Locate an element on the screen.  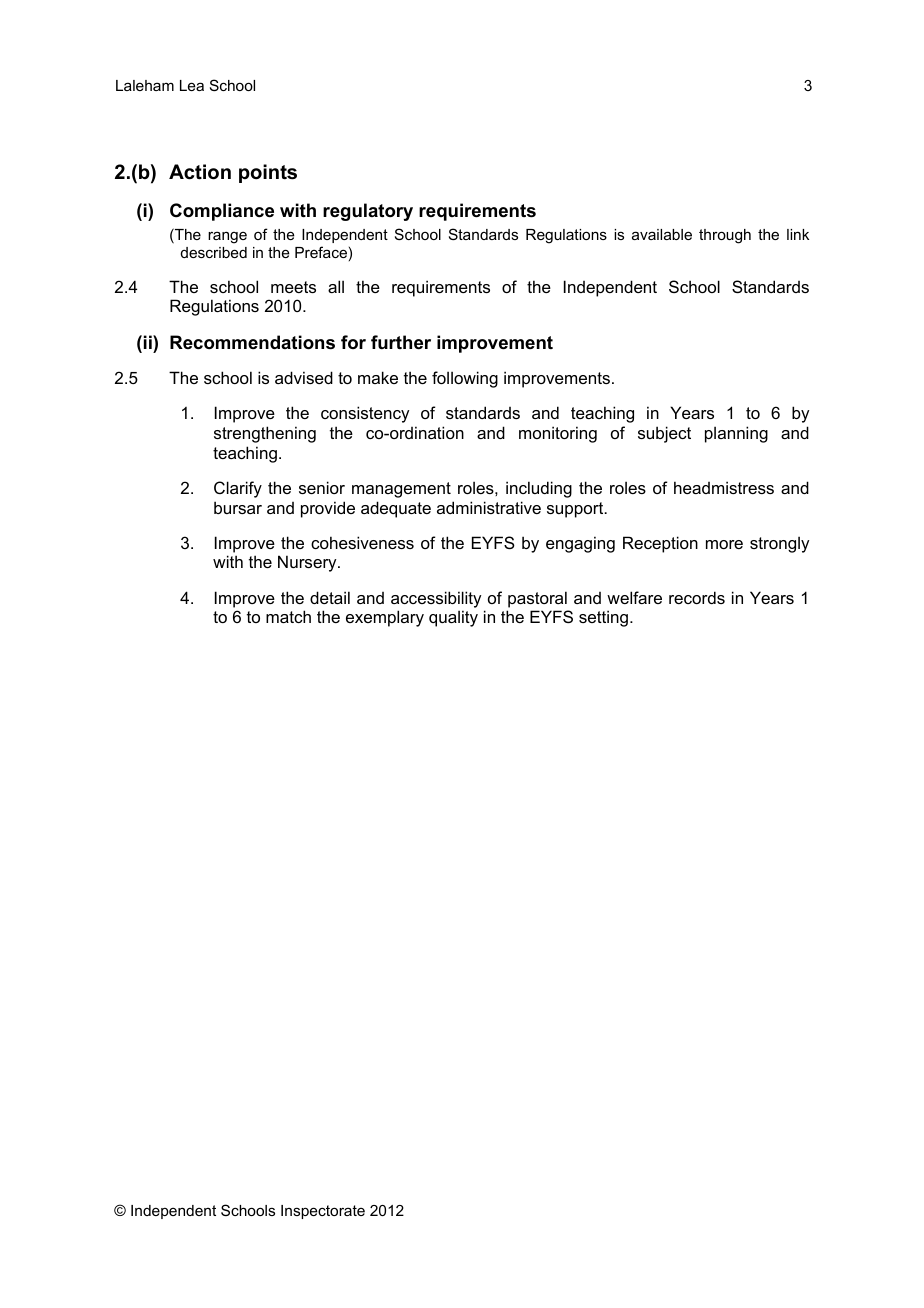
following is located at coordinates (465, 379).
